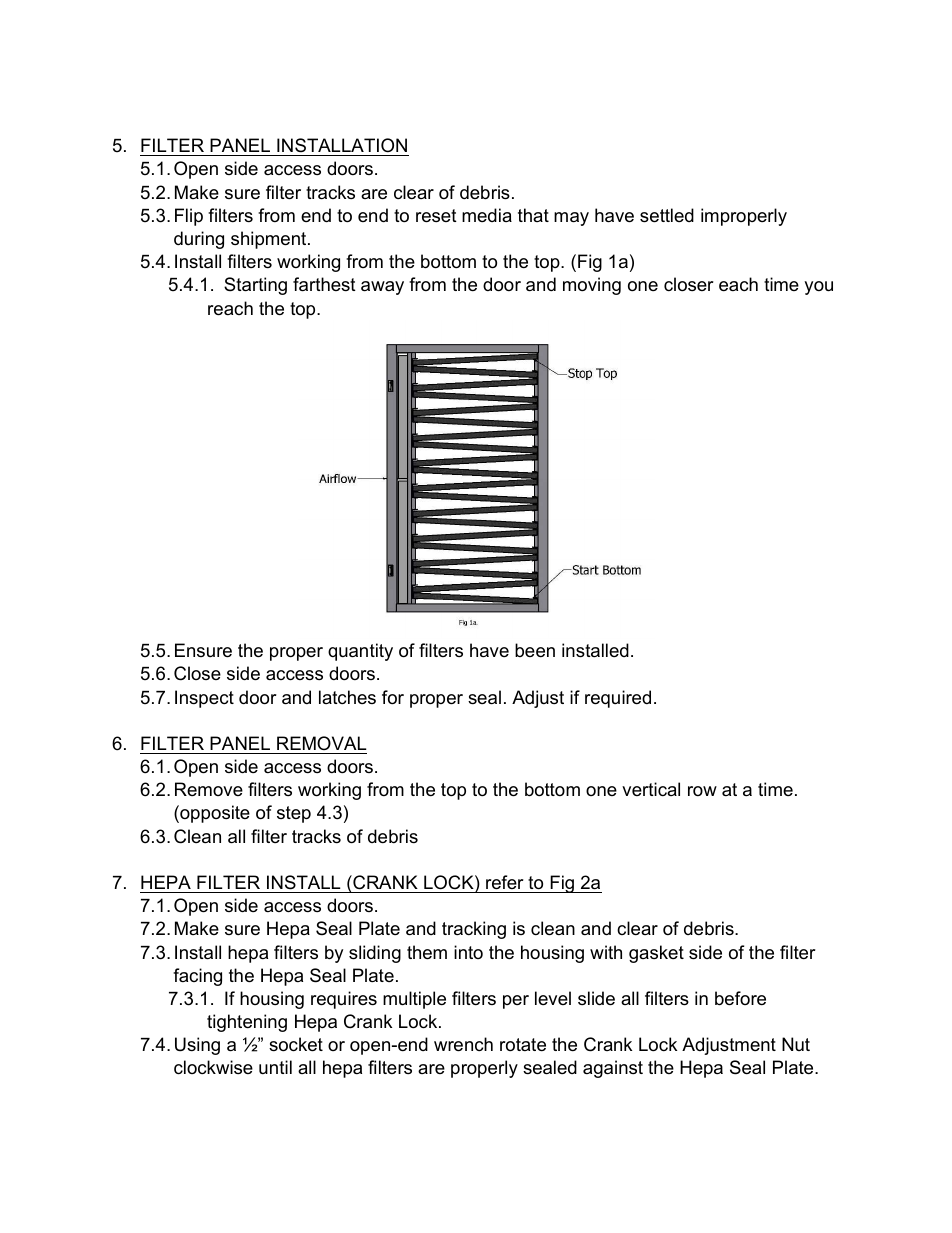 This screenshot has height=1233, width=952. Describe the element at coordinates (270, 240) in the screenshot. I see `shipment` at that location.
